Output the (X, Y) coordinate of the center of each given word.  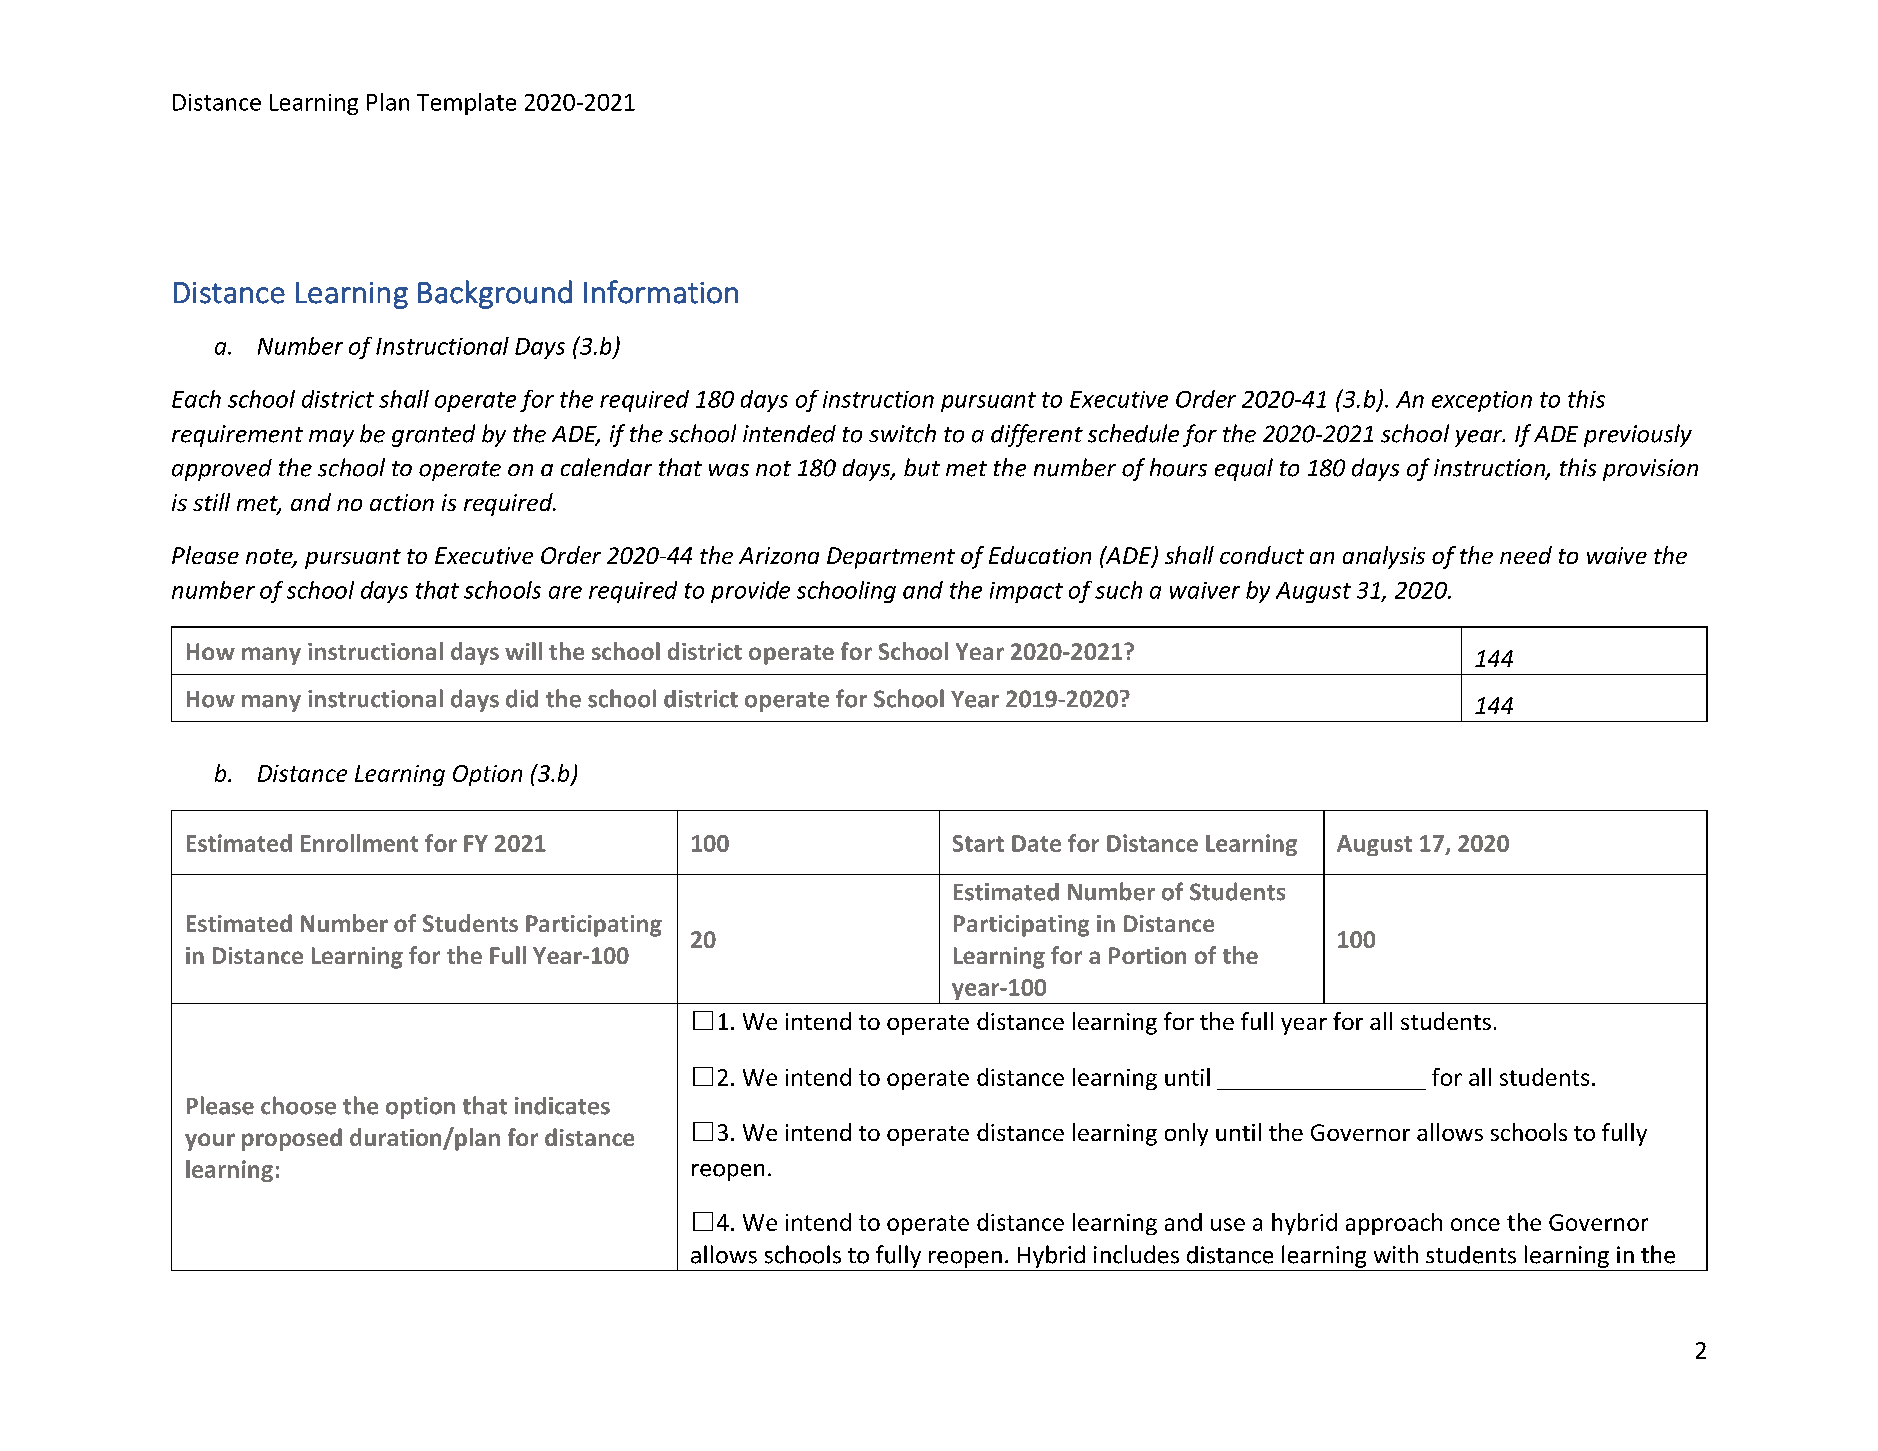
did (522, 698)
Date (1036, 843)
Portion (1147, 955)
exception (1482, 401)
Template (466, 104)
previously (1638, 435)
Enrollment (359, 843)
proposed (292, 1139)
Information (661, 292)
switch (902, 433)
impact (1026, 592)
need (1526, 555)
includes (1136, 1254)
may (331, 438)
